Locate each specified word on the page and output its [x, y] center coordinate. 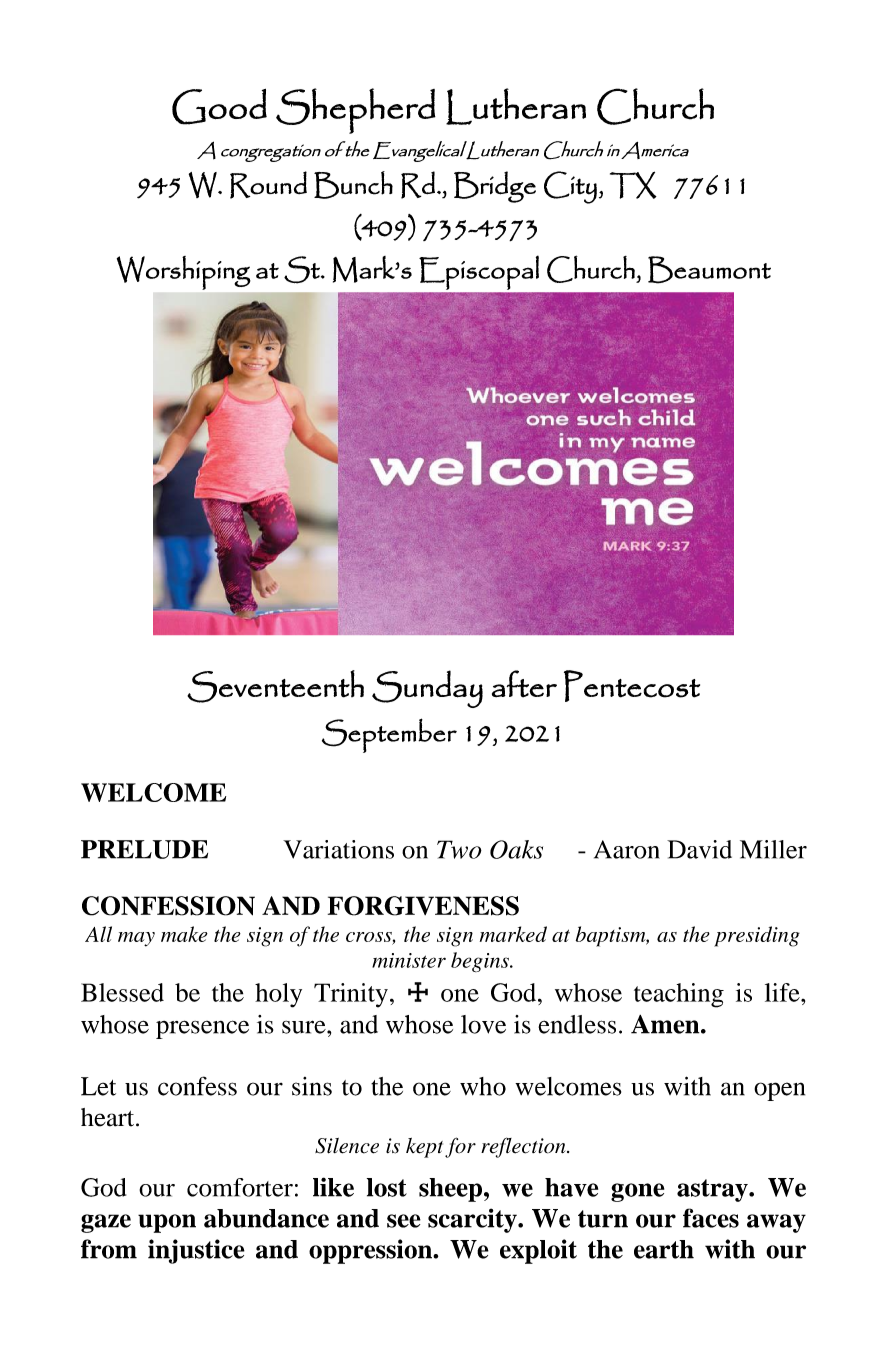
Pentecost [632, 686]
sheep [450, 1190]
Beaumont [709, 270]
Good [219, 107]
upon [167, 1223]
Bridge [495, 187]
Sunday [427, 689]
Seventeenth [275, 686]
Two [459, 849]
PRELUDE [144, 849]
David [699, 849]
